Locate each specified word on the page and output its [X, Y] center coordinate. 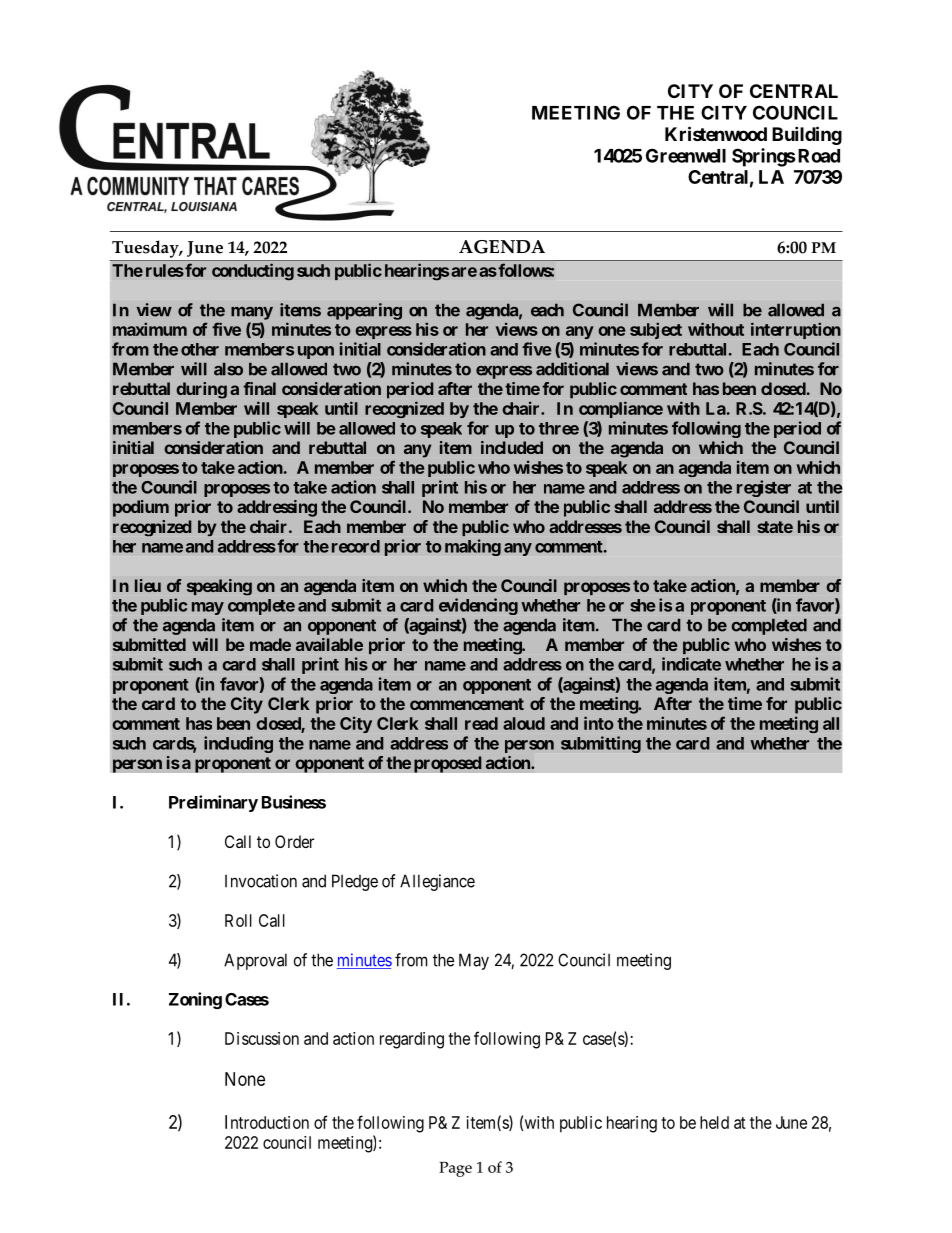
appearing [364, 311]
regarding [412, 1040]
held [714, 1122]
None [245, 1079]
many [252, 313]
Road [817, 156]
